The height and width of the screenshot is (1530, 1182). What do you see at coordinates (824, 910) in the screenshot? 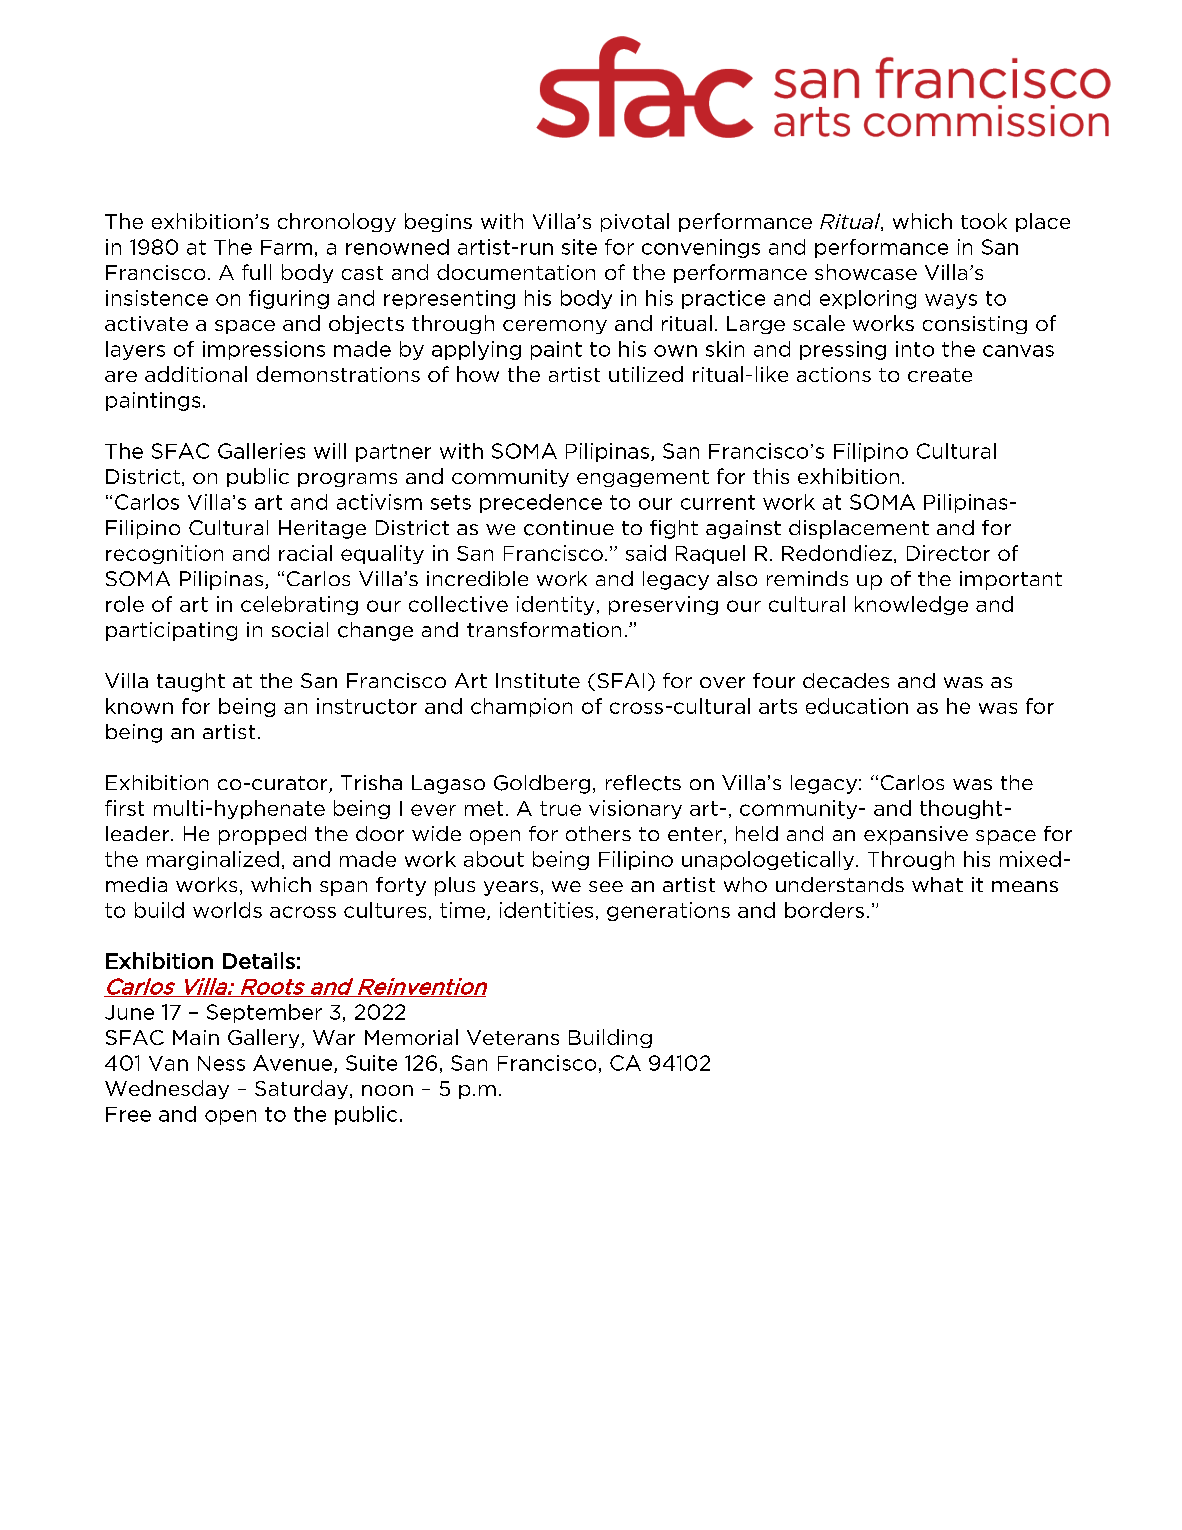
I see `borders` at bounding box center [824, 910].
